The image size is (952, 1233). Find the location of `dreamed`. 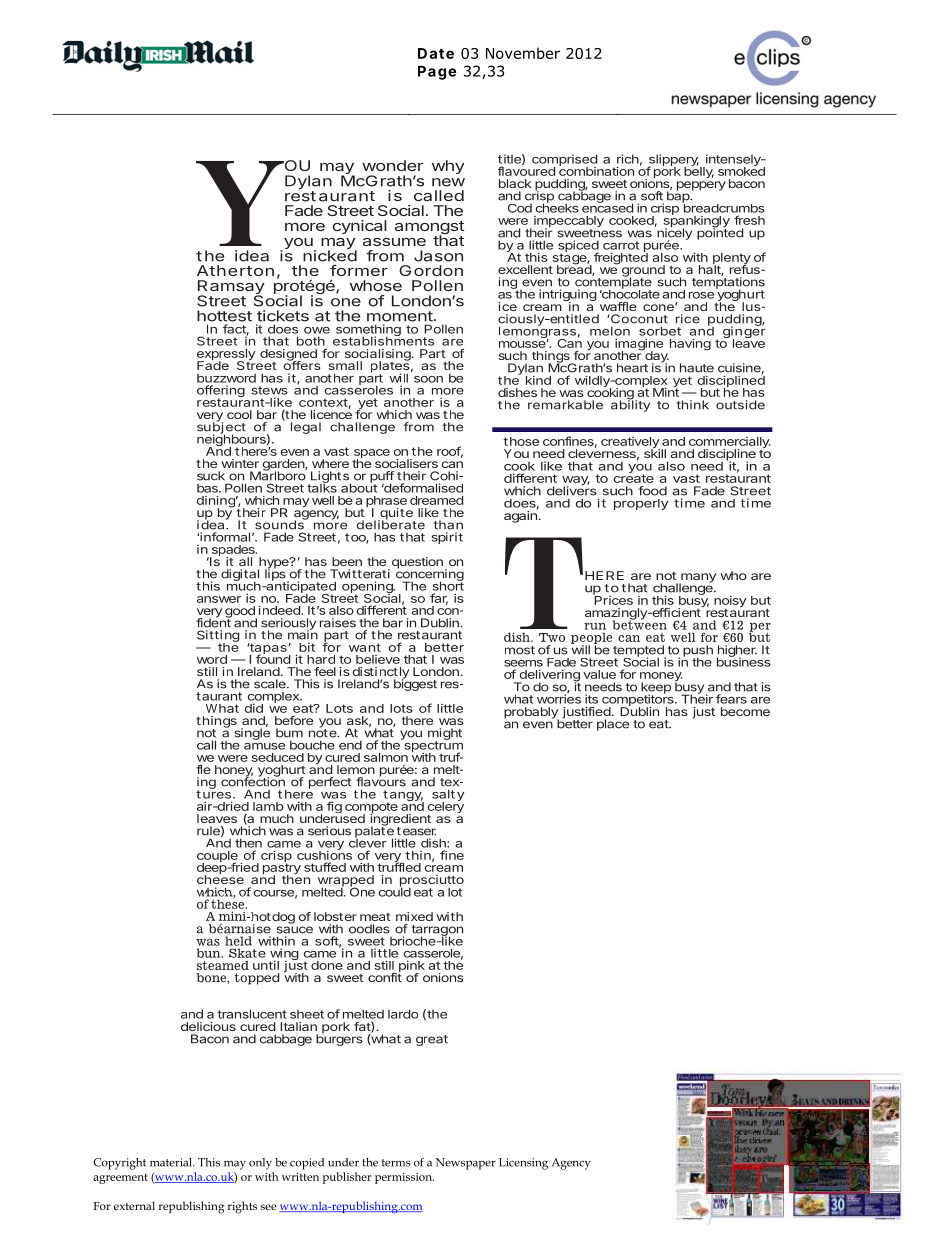

dreamed is located at coordinates (436, 500).
